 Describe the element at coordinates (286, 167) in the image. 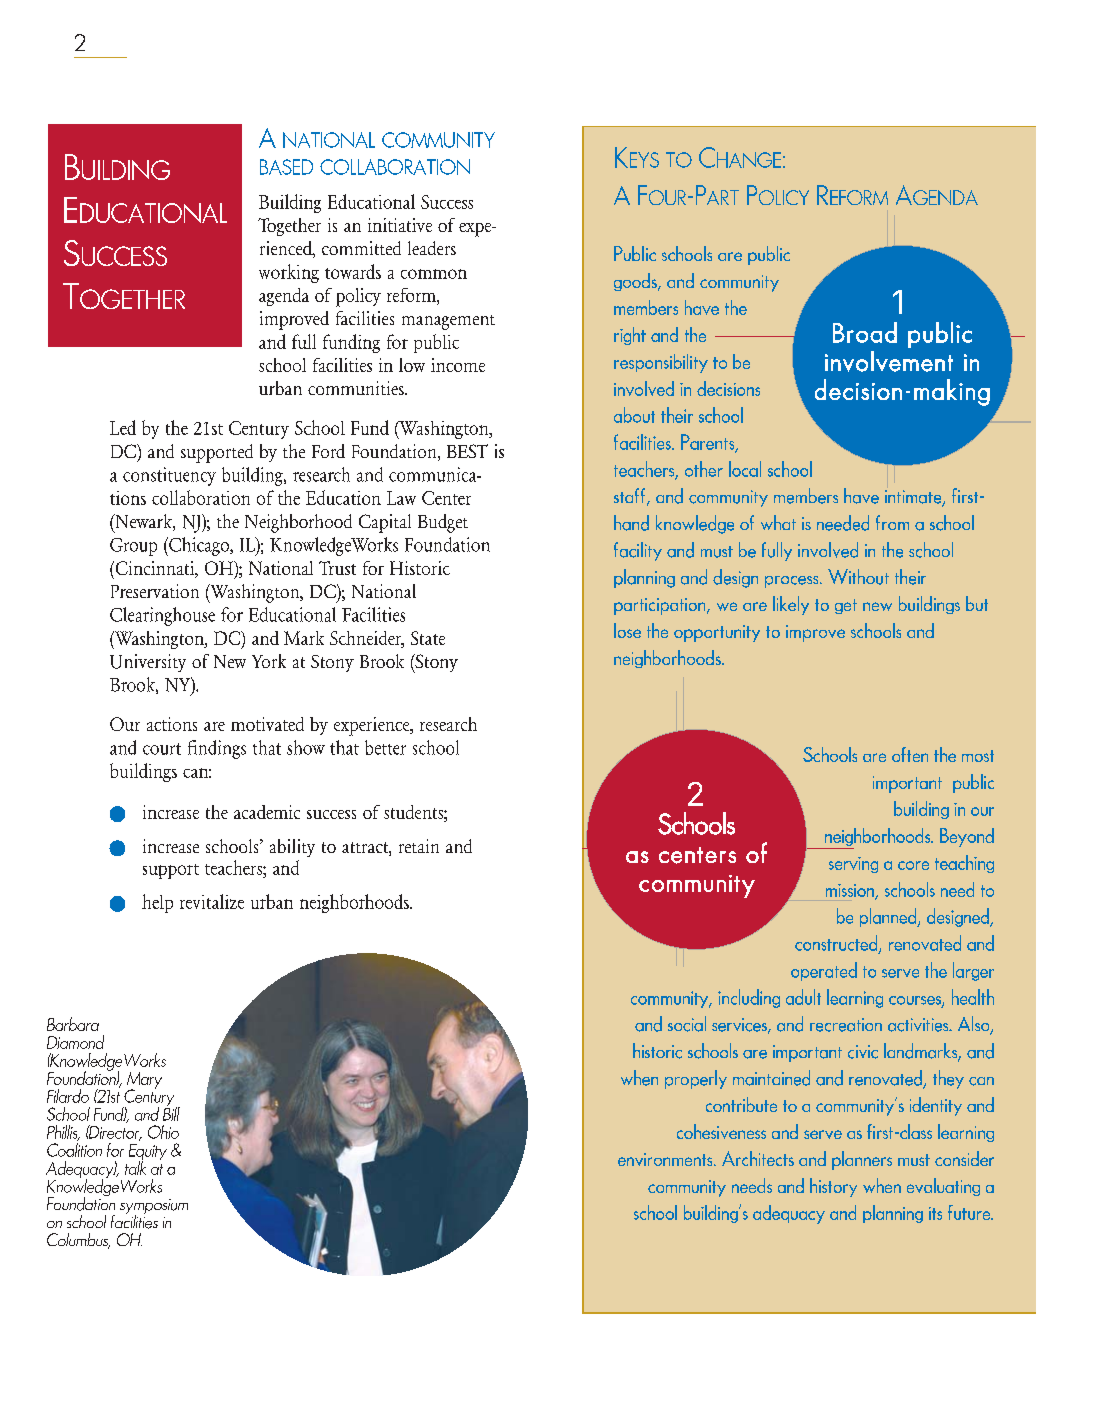

I see `BASED` at that location.
